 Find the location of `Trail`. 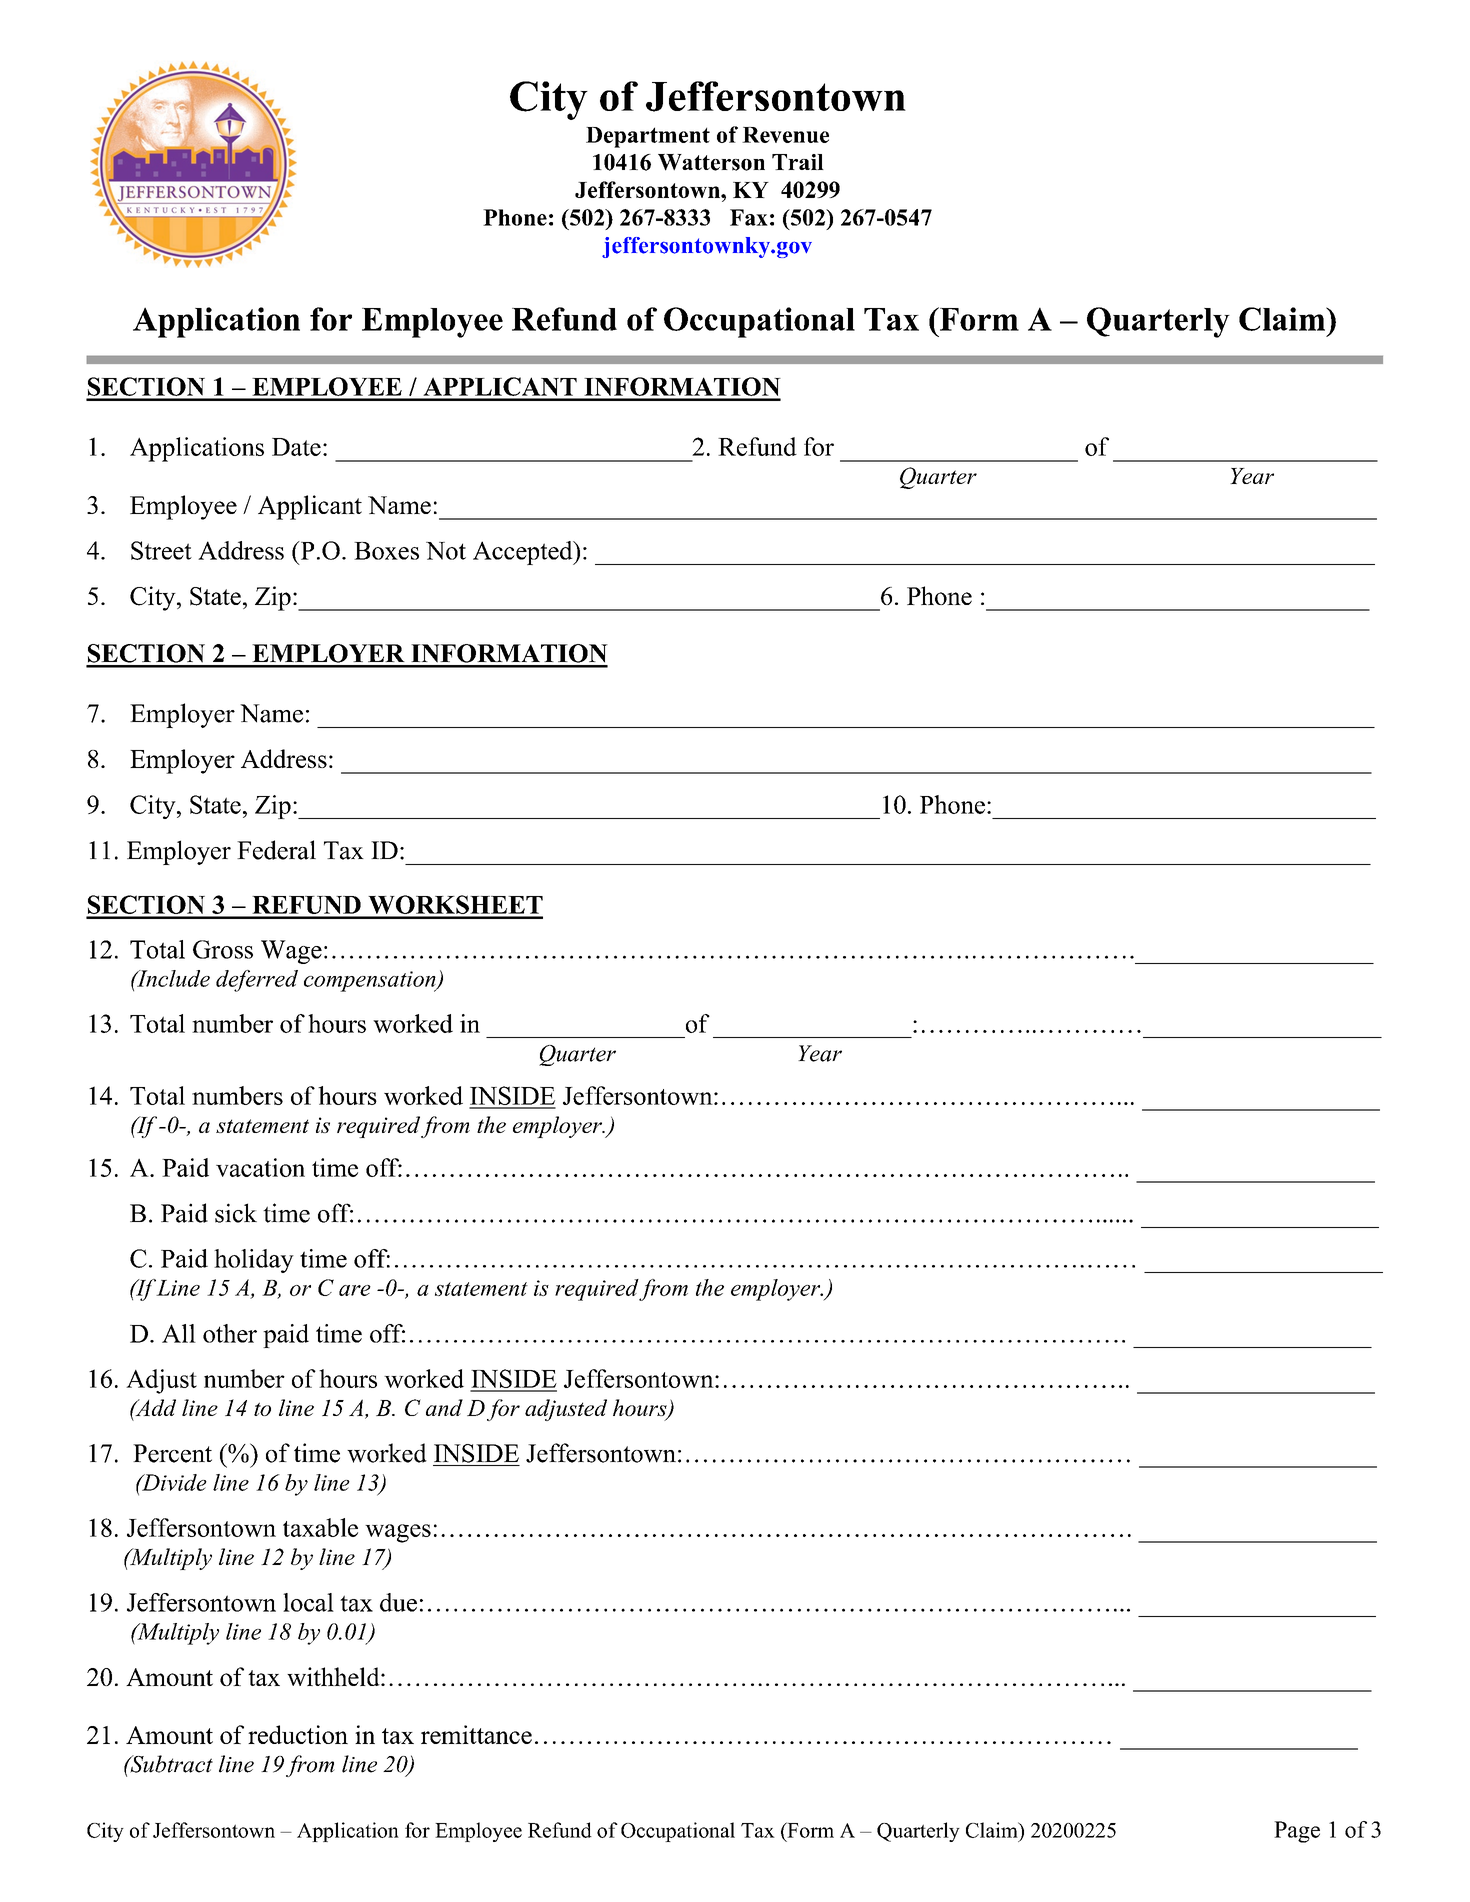

Trail is located at coordinates (798, 162).
